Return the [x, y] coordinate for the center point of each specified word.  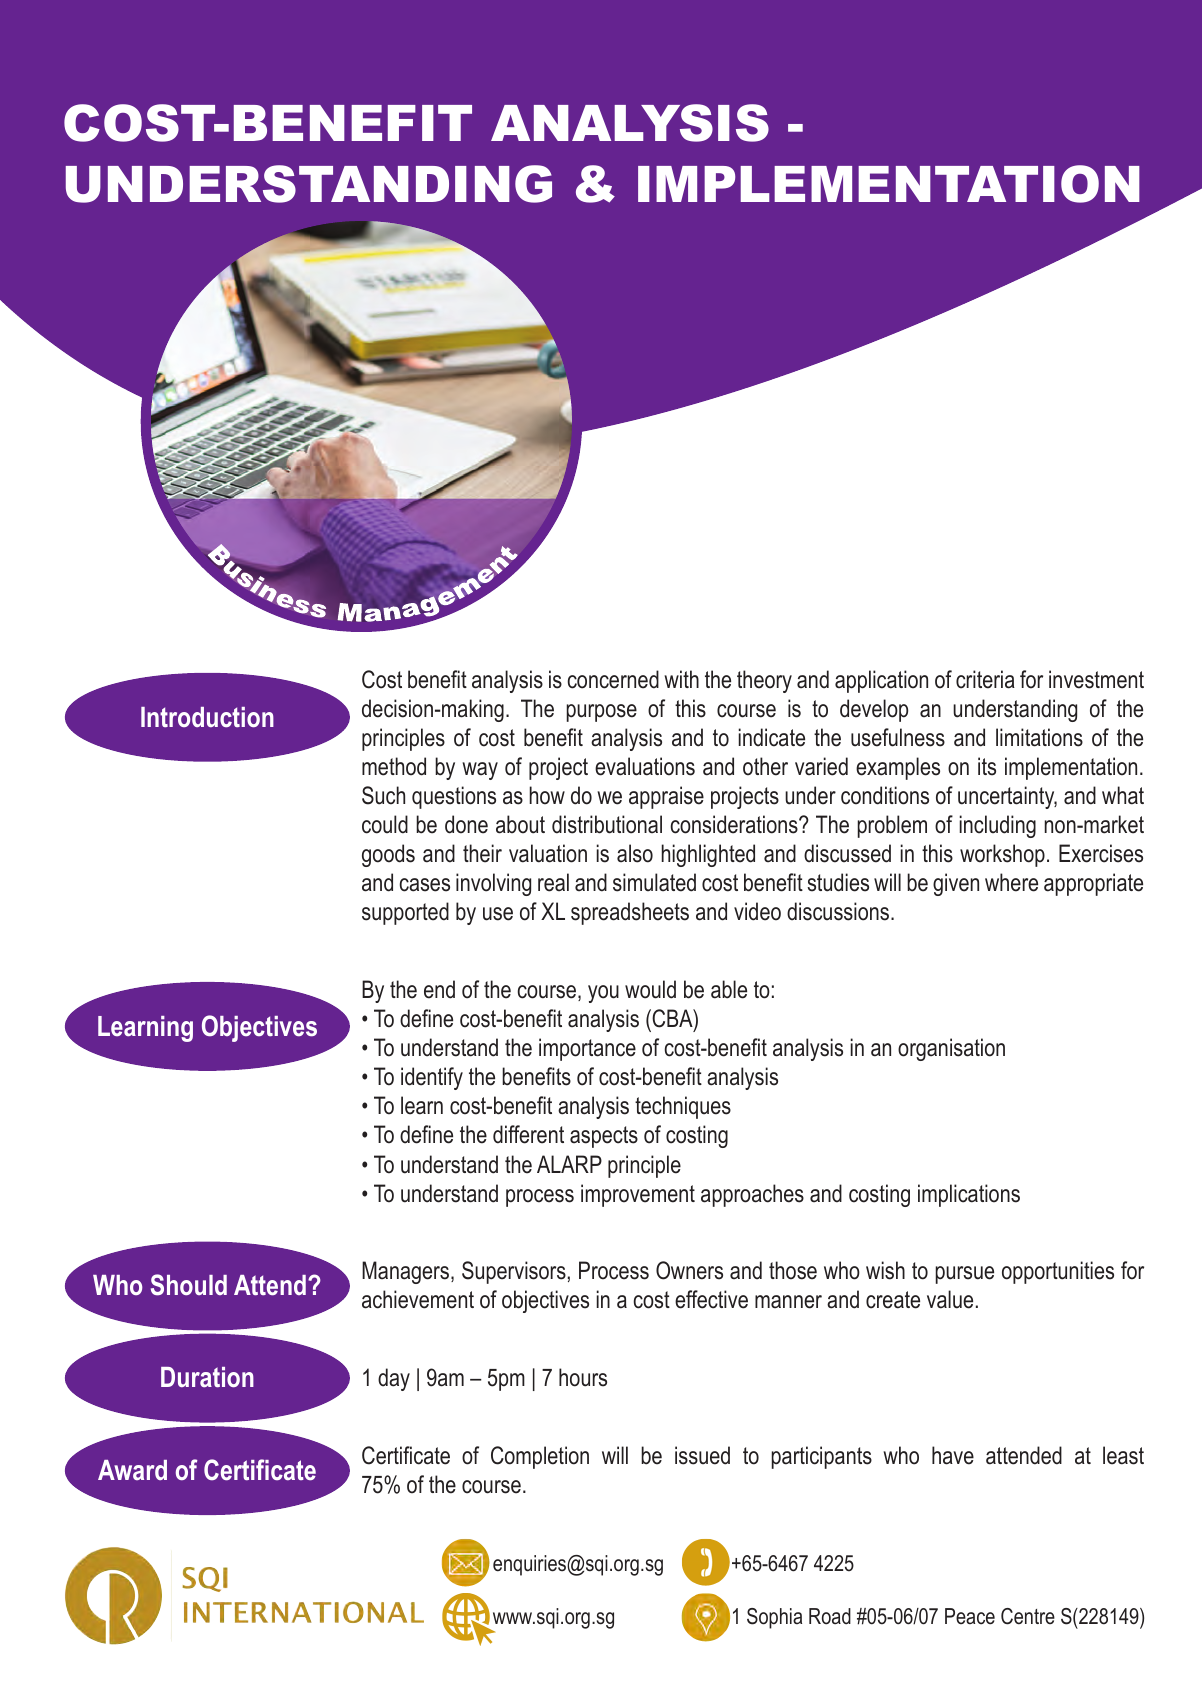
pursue [964, 1275]
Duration [207, 1377]
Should [189, 1285]
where [1011, 882]
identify [432, 1078]
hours [583, 1377]
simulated [654, 882]
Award [132, 1470]
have [953, 1455]
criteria [985, 679]
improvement [638, 1195]
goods [388, 855]
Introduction [207, 717]
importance [587, 1049]
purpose [601, 713]
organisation [951, 1049]
